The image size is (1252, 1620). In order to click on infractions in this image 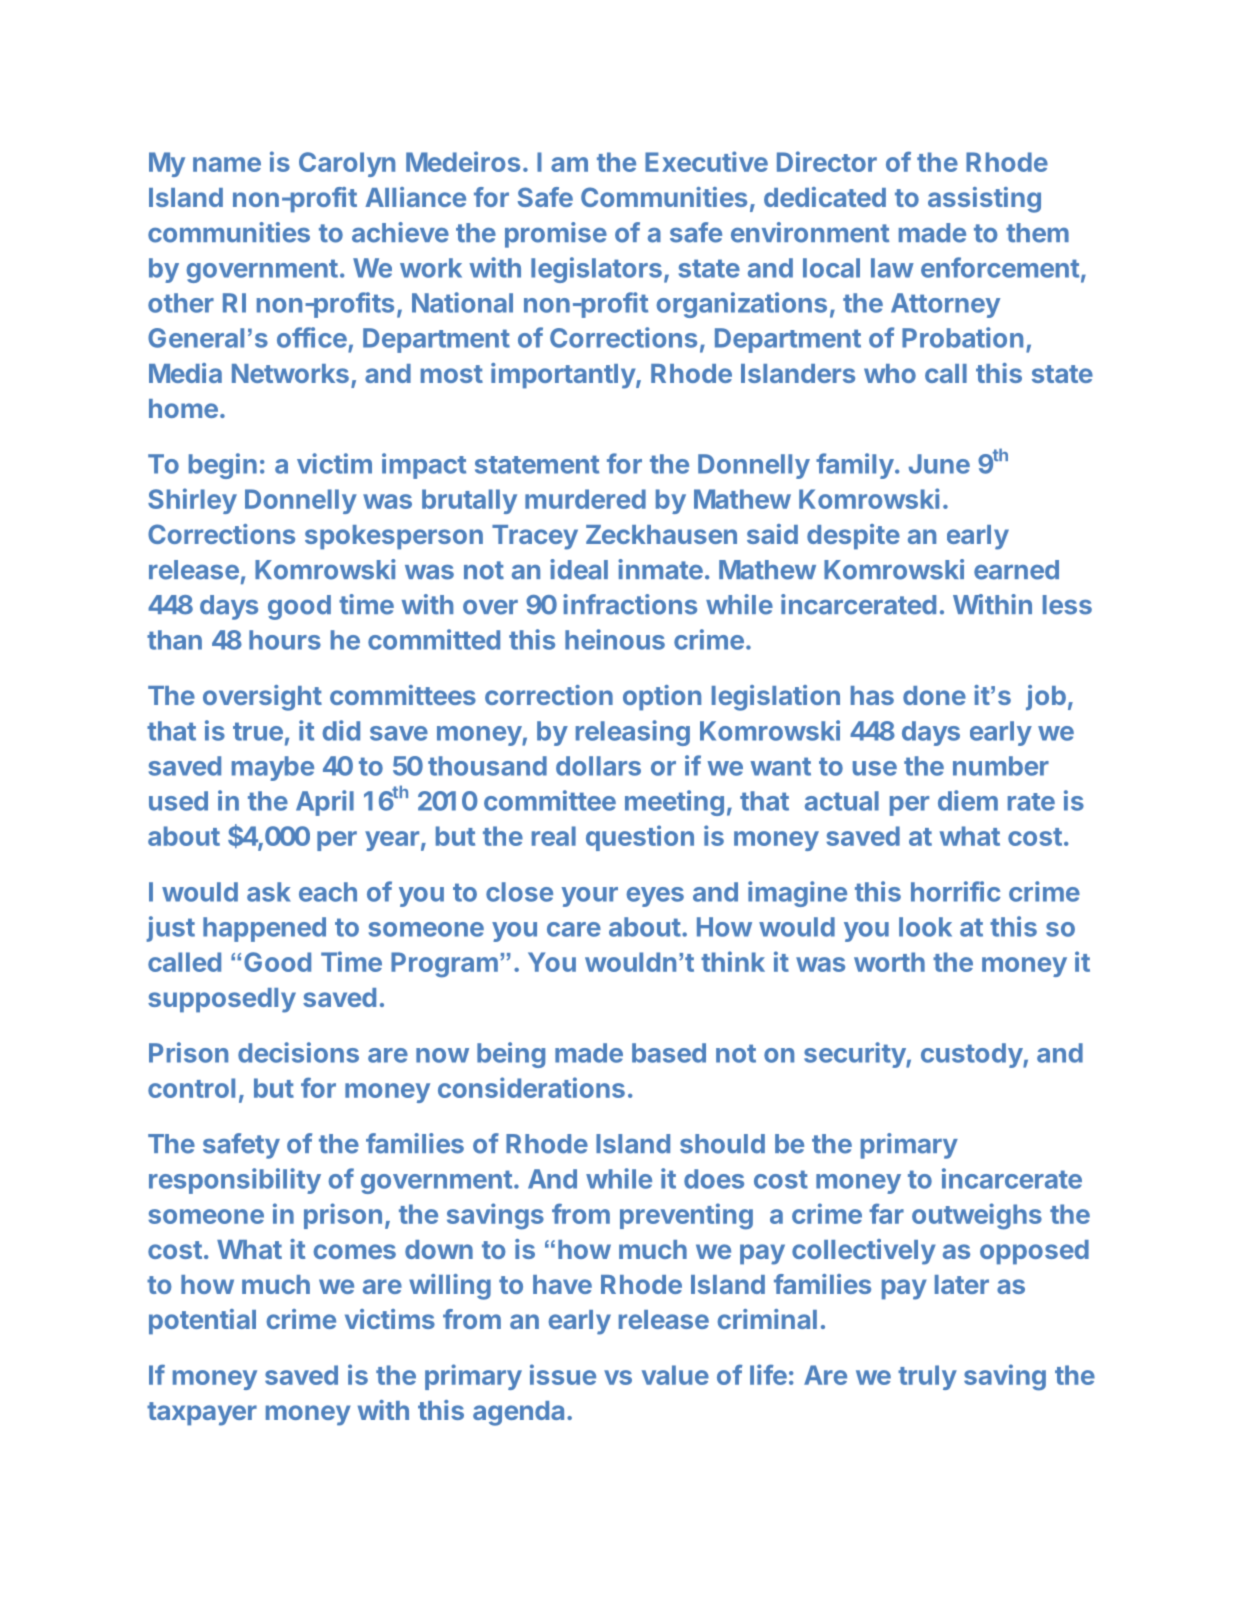, I will do `click(630, 604)`.
